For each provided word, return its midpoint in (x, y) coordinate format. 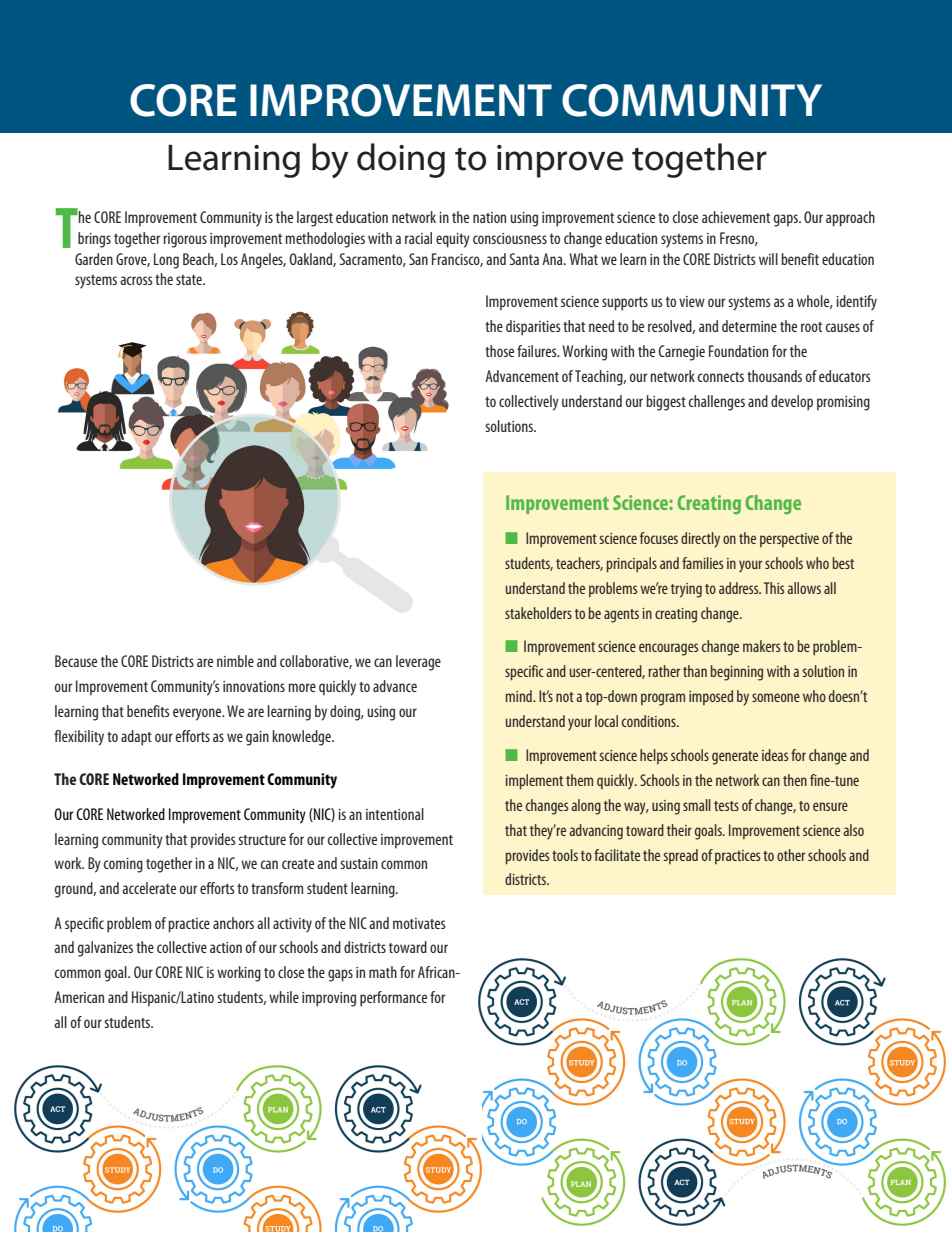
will (768, 259)
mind (520, 696)
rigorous (185, 240)
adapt (136, 738)
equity (453, 240)
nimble (235, 661)
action (226, 947)
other (791, 855)
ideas (775, 755)
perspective (789, 540)
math (383, 972)
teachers (579, 564)
